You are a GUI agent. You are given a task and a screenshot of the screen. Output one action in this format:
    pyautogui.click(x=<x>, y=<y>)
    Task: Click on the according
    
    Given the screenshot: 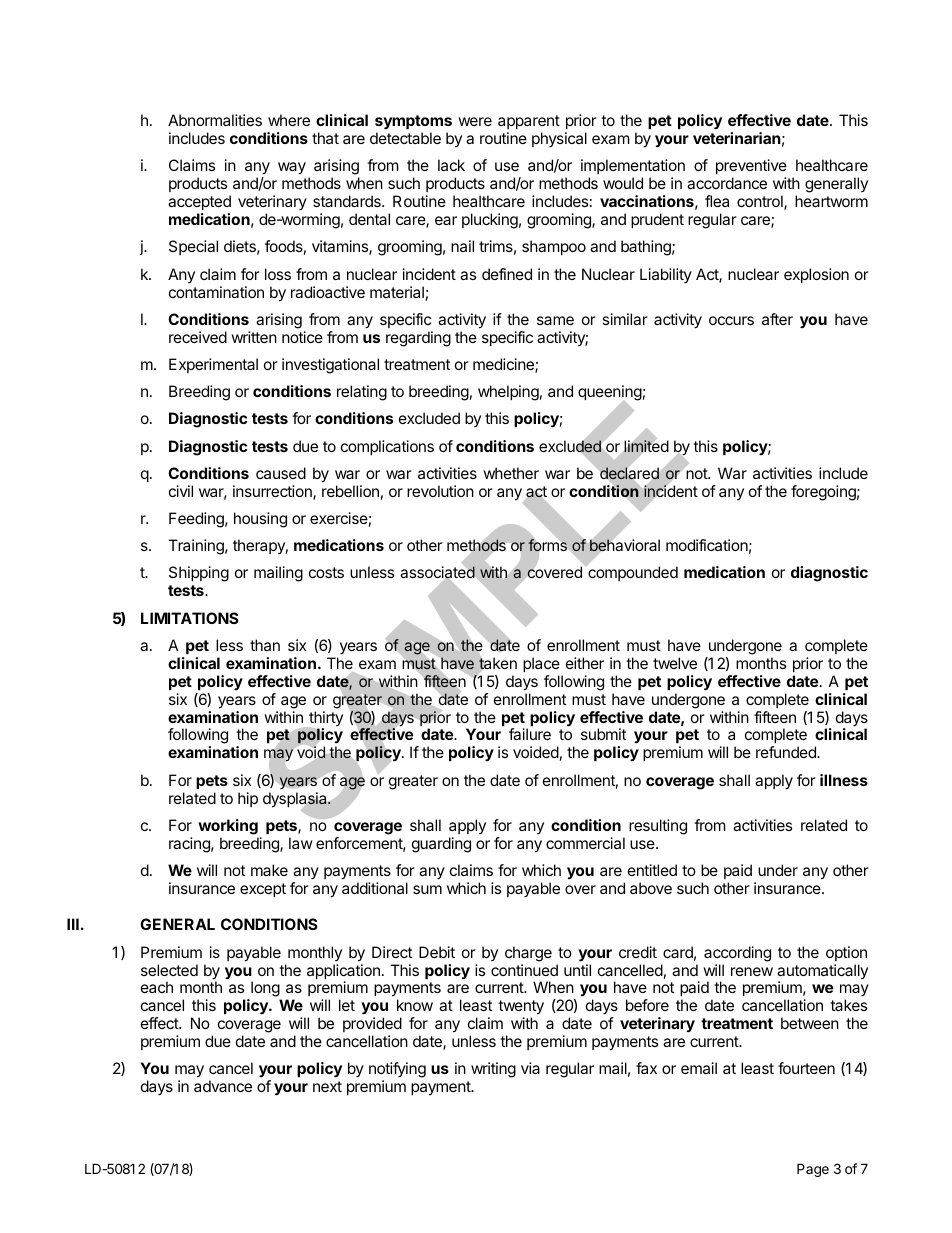 What is the action you would take?
    pyautogui.click(x=737, y=954)
